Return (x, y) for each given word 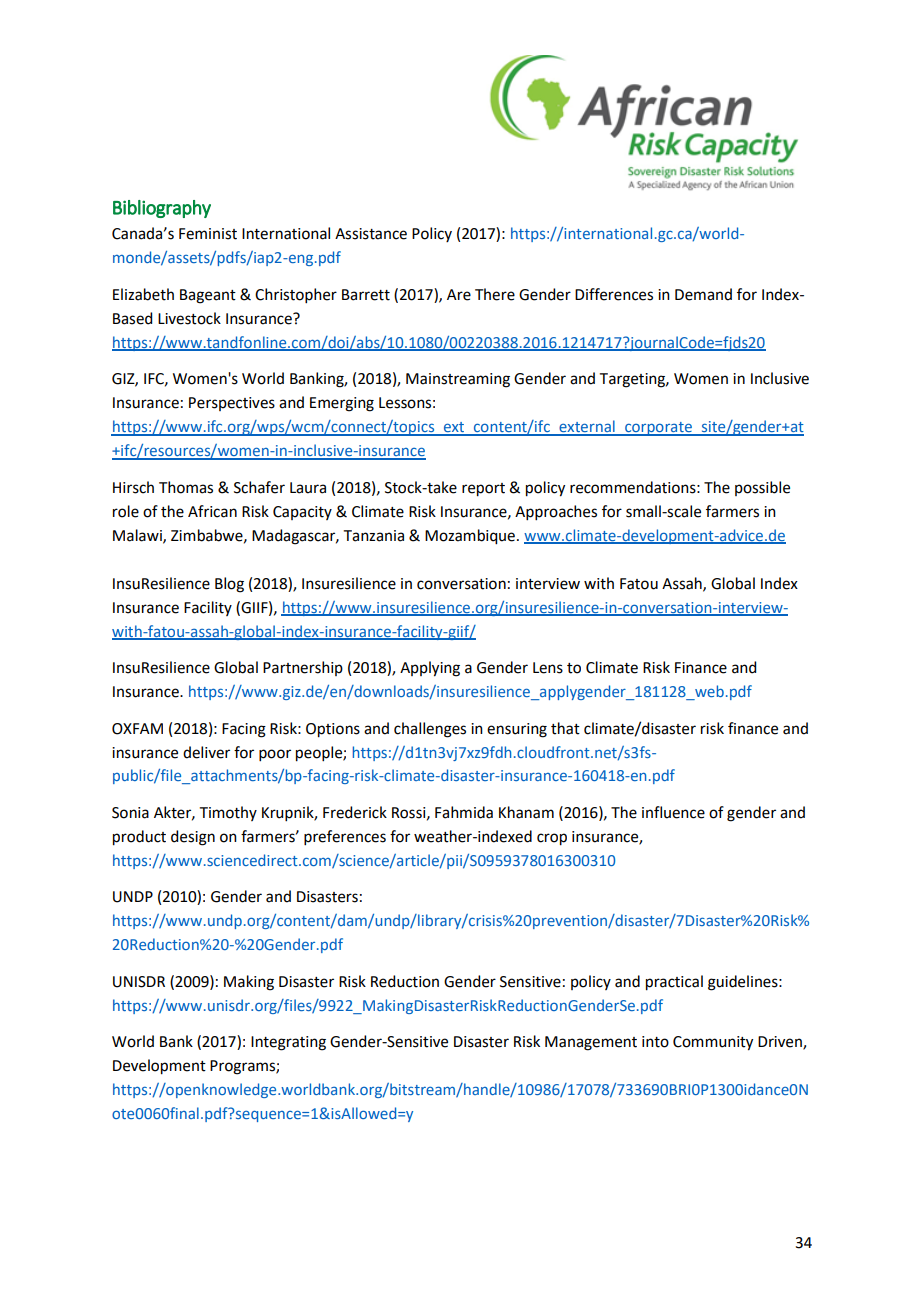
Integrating (288, 1043)
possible (762, 488)
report (483, 490)
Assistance (371, 234)
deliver (206, 752)
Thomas (186, 487)
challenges (430, 730)
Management (591, 1043)
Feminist (208, 234)
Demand (703, 294)
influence (673, 812)
